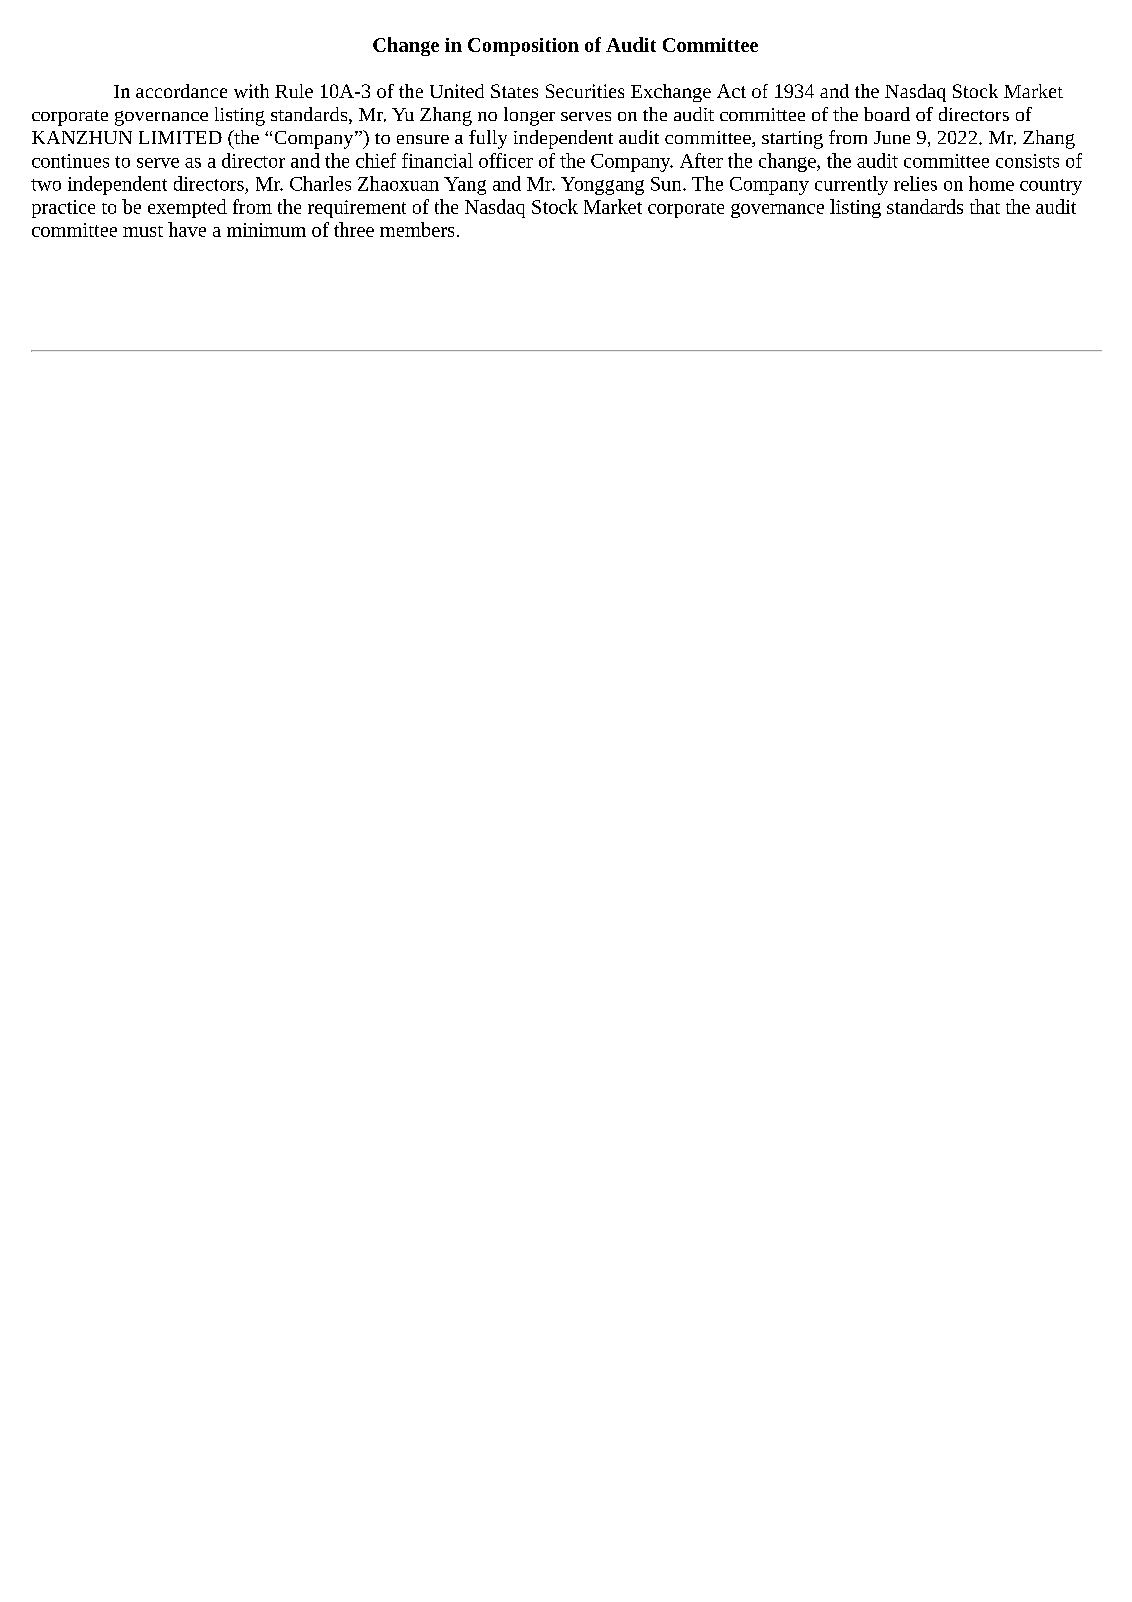 This screenshot has height=1602, width=1132. Describe the element at coordinates (585, 91) in the screenshot. I see `Securities` at that location.
